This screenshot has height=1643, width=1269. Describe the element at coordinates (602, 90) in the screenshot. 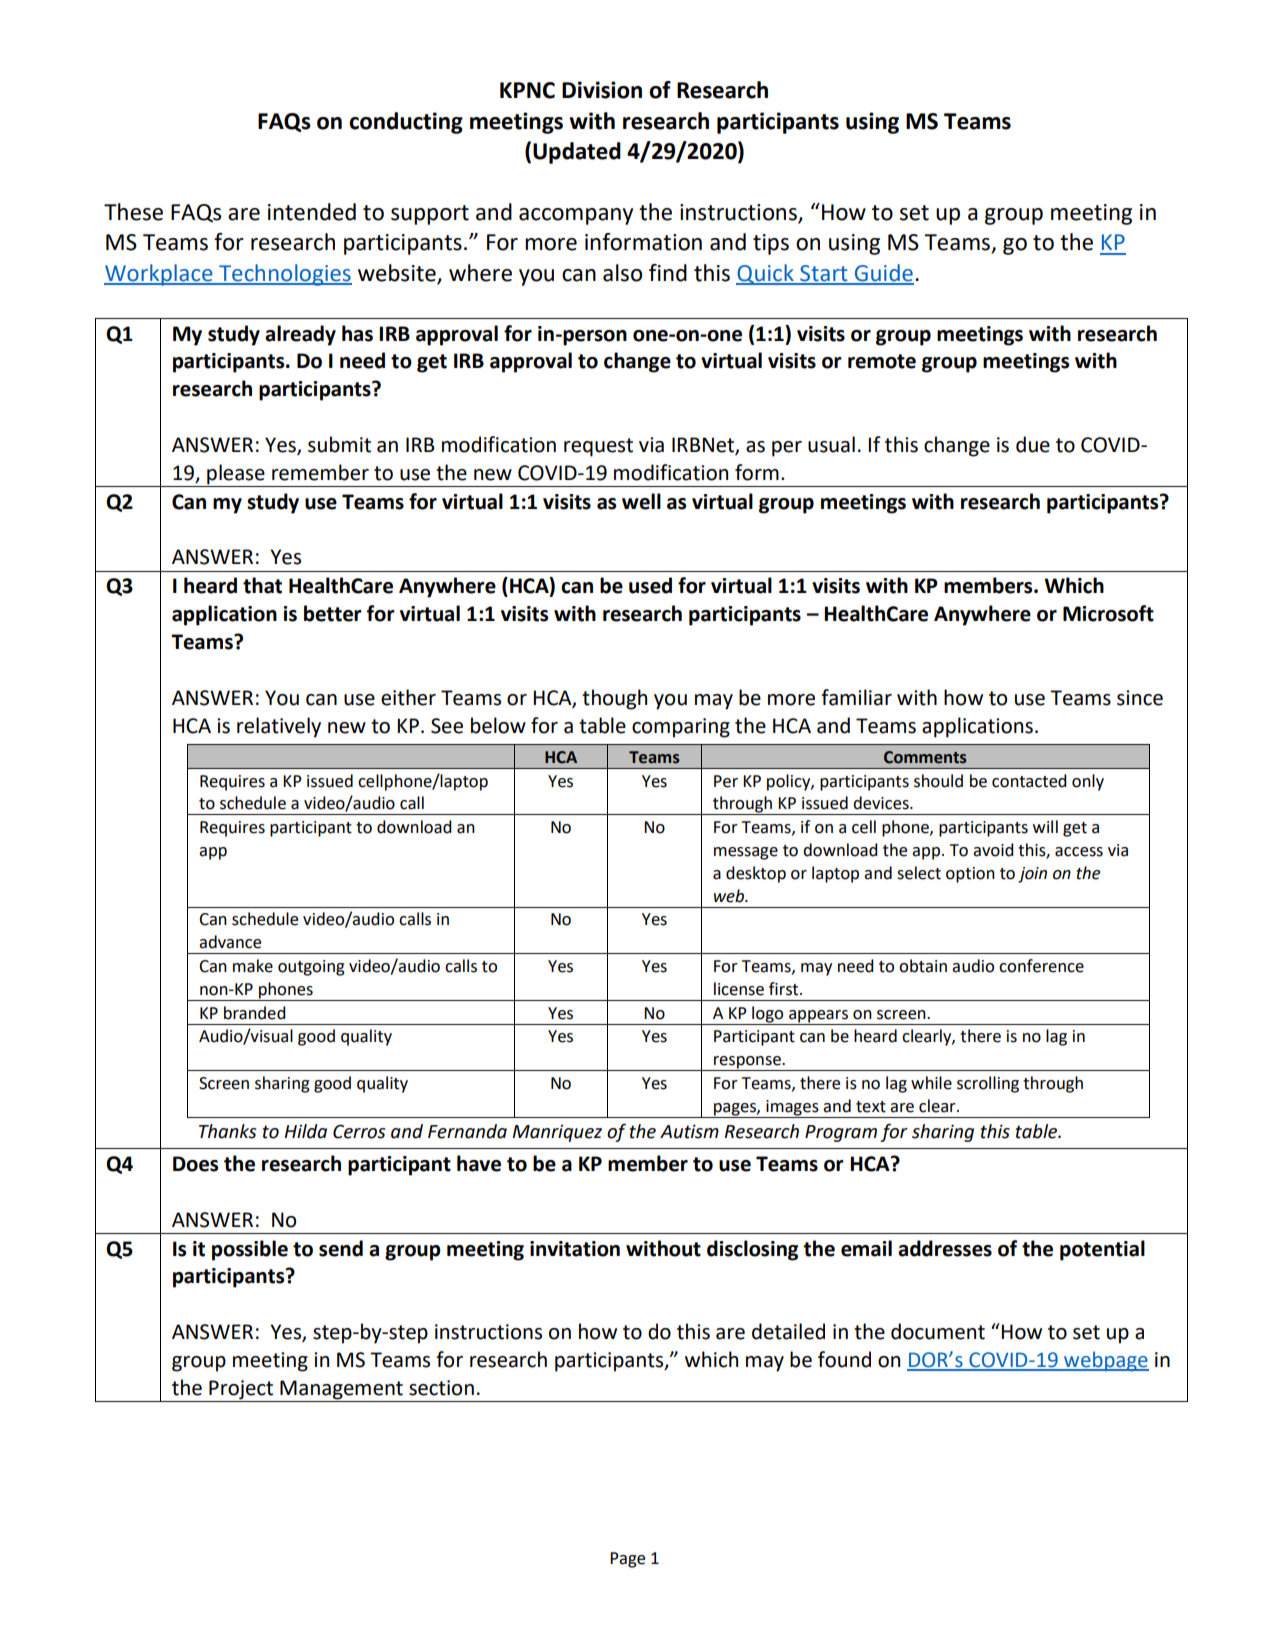

I see `Division` at that location.
